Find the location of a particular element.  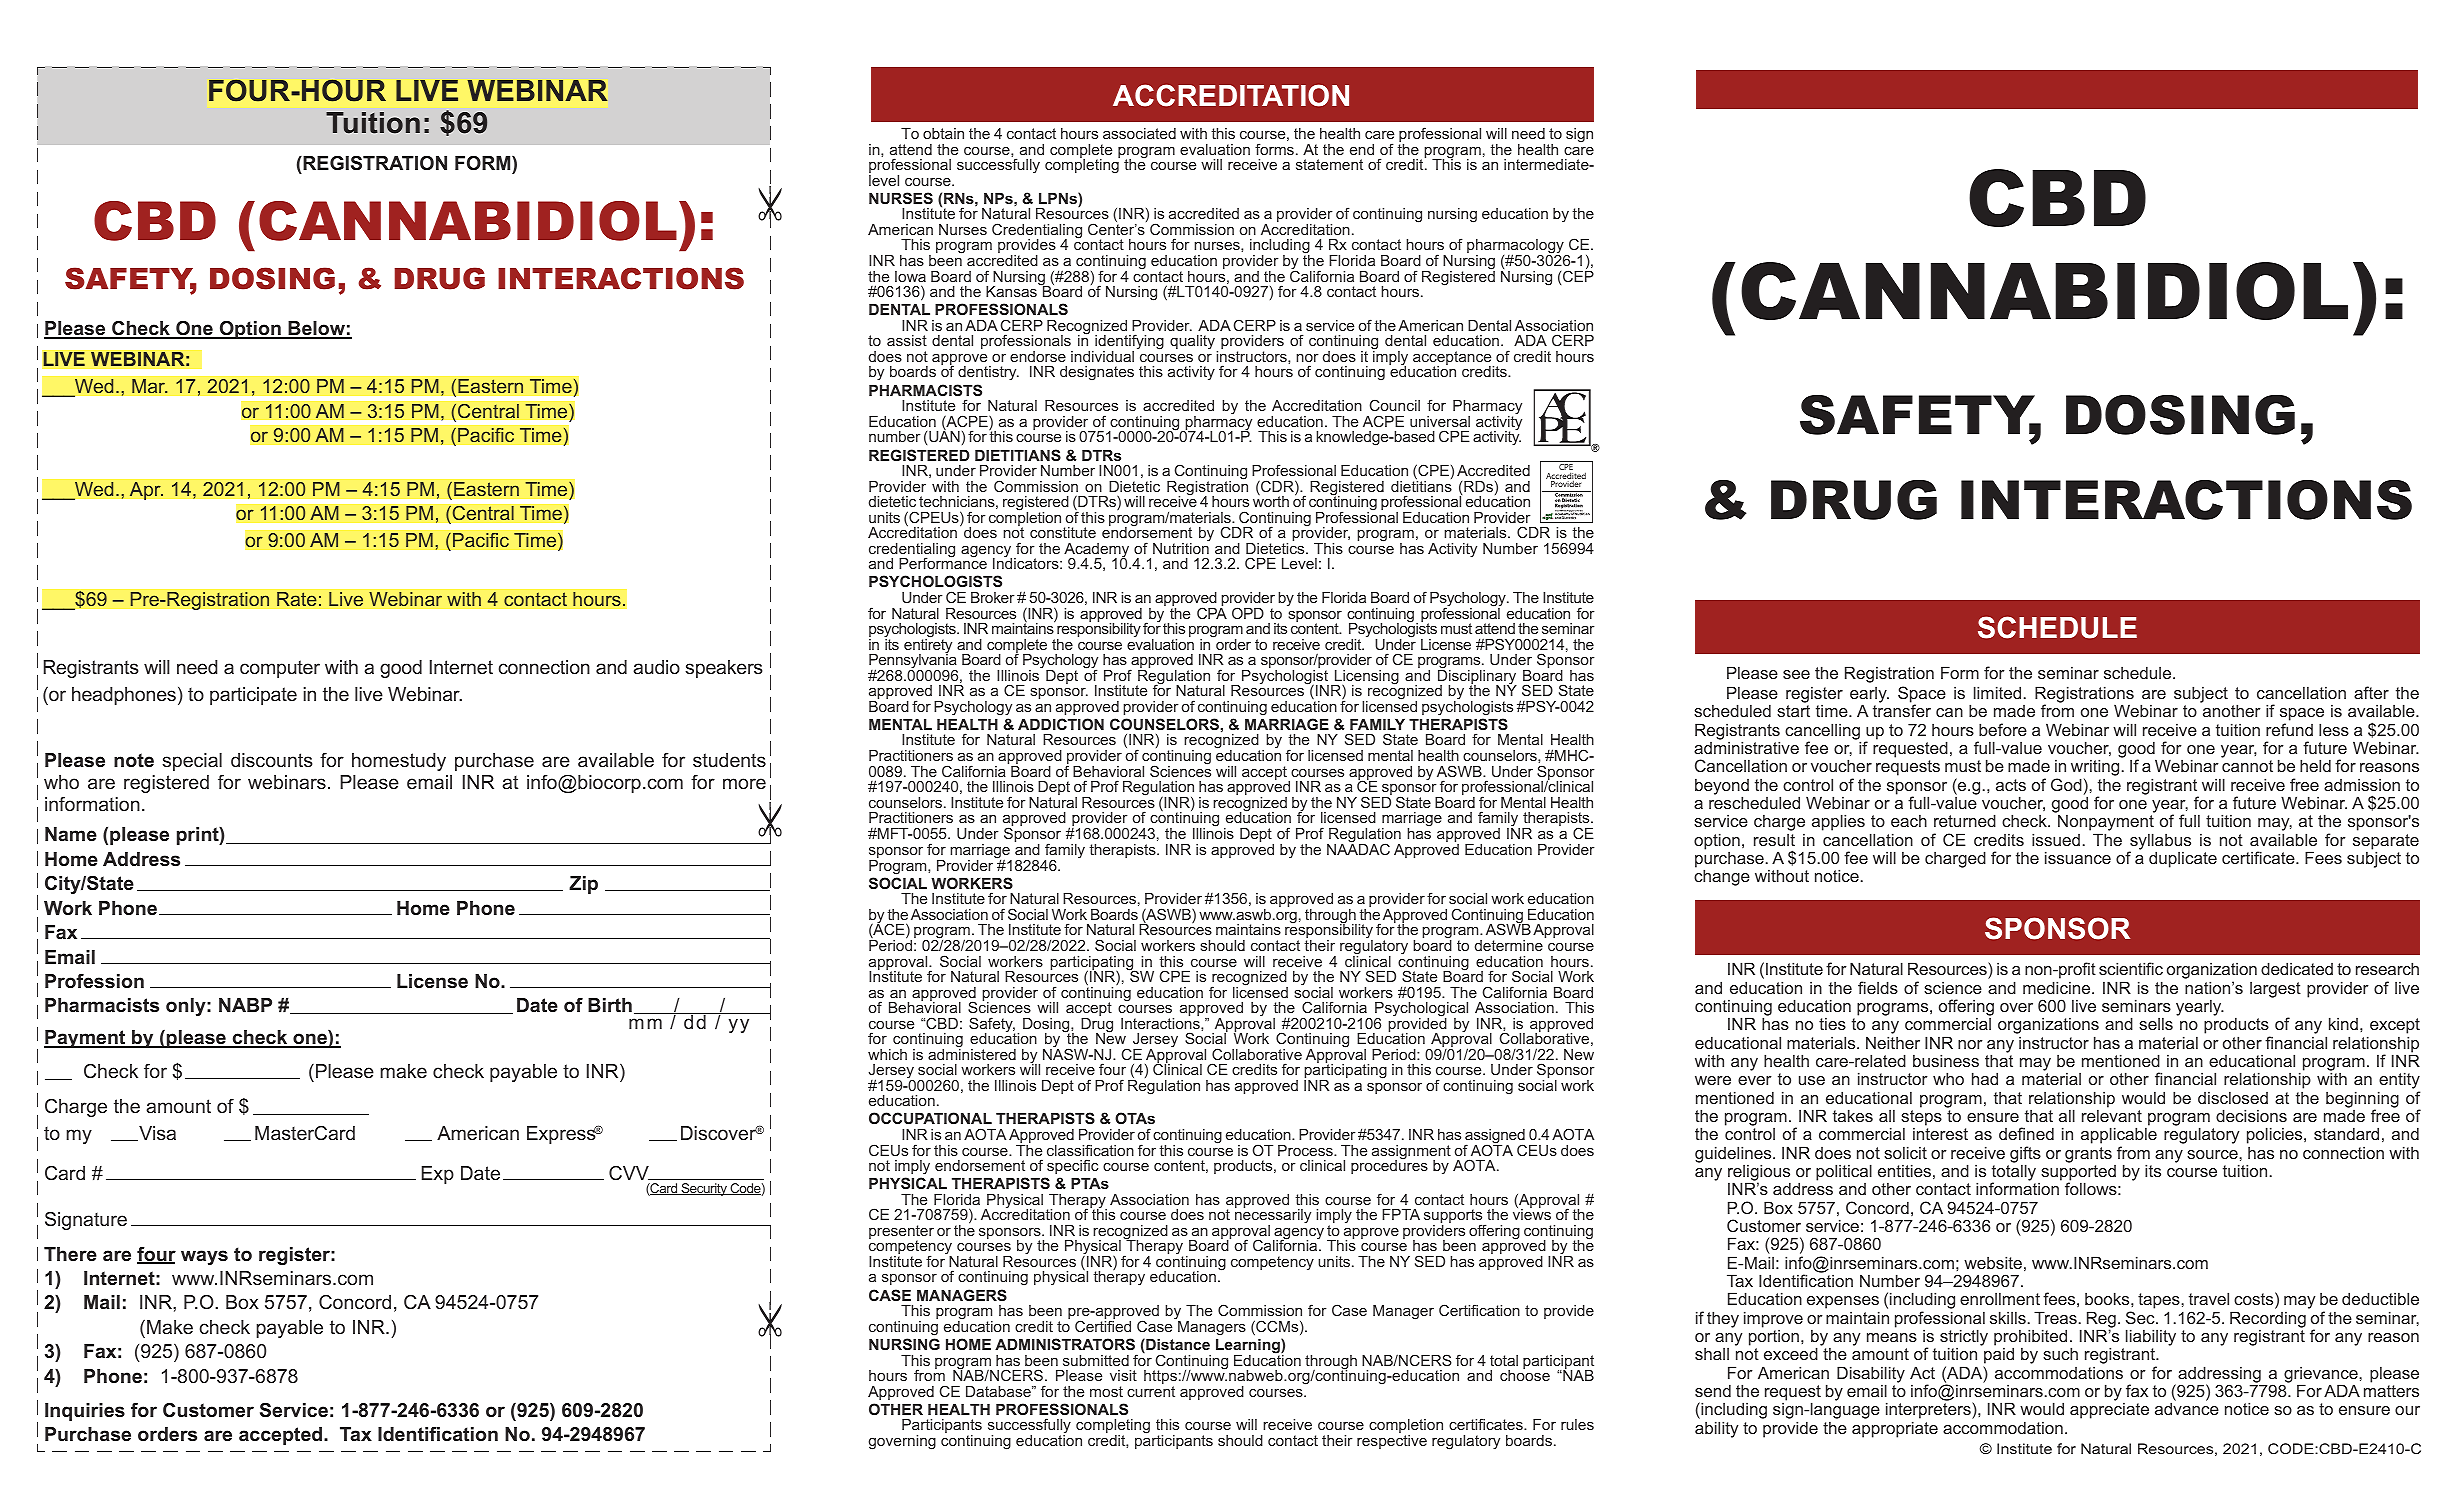

discounts is located at coordinates (271, 760).
